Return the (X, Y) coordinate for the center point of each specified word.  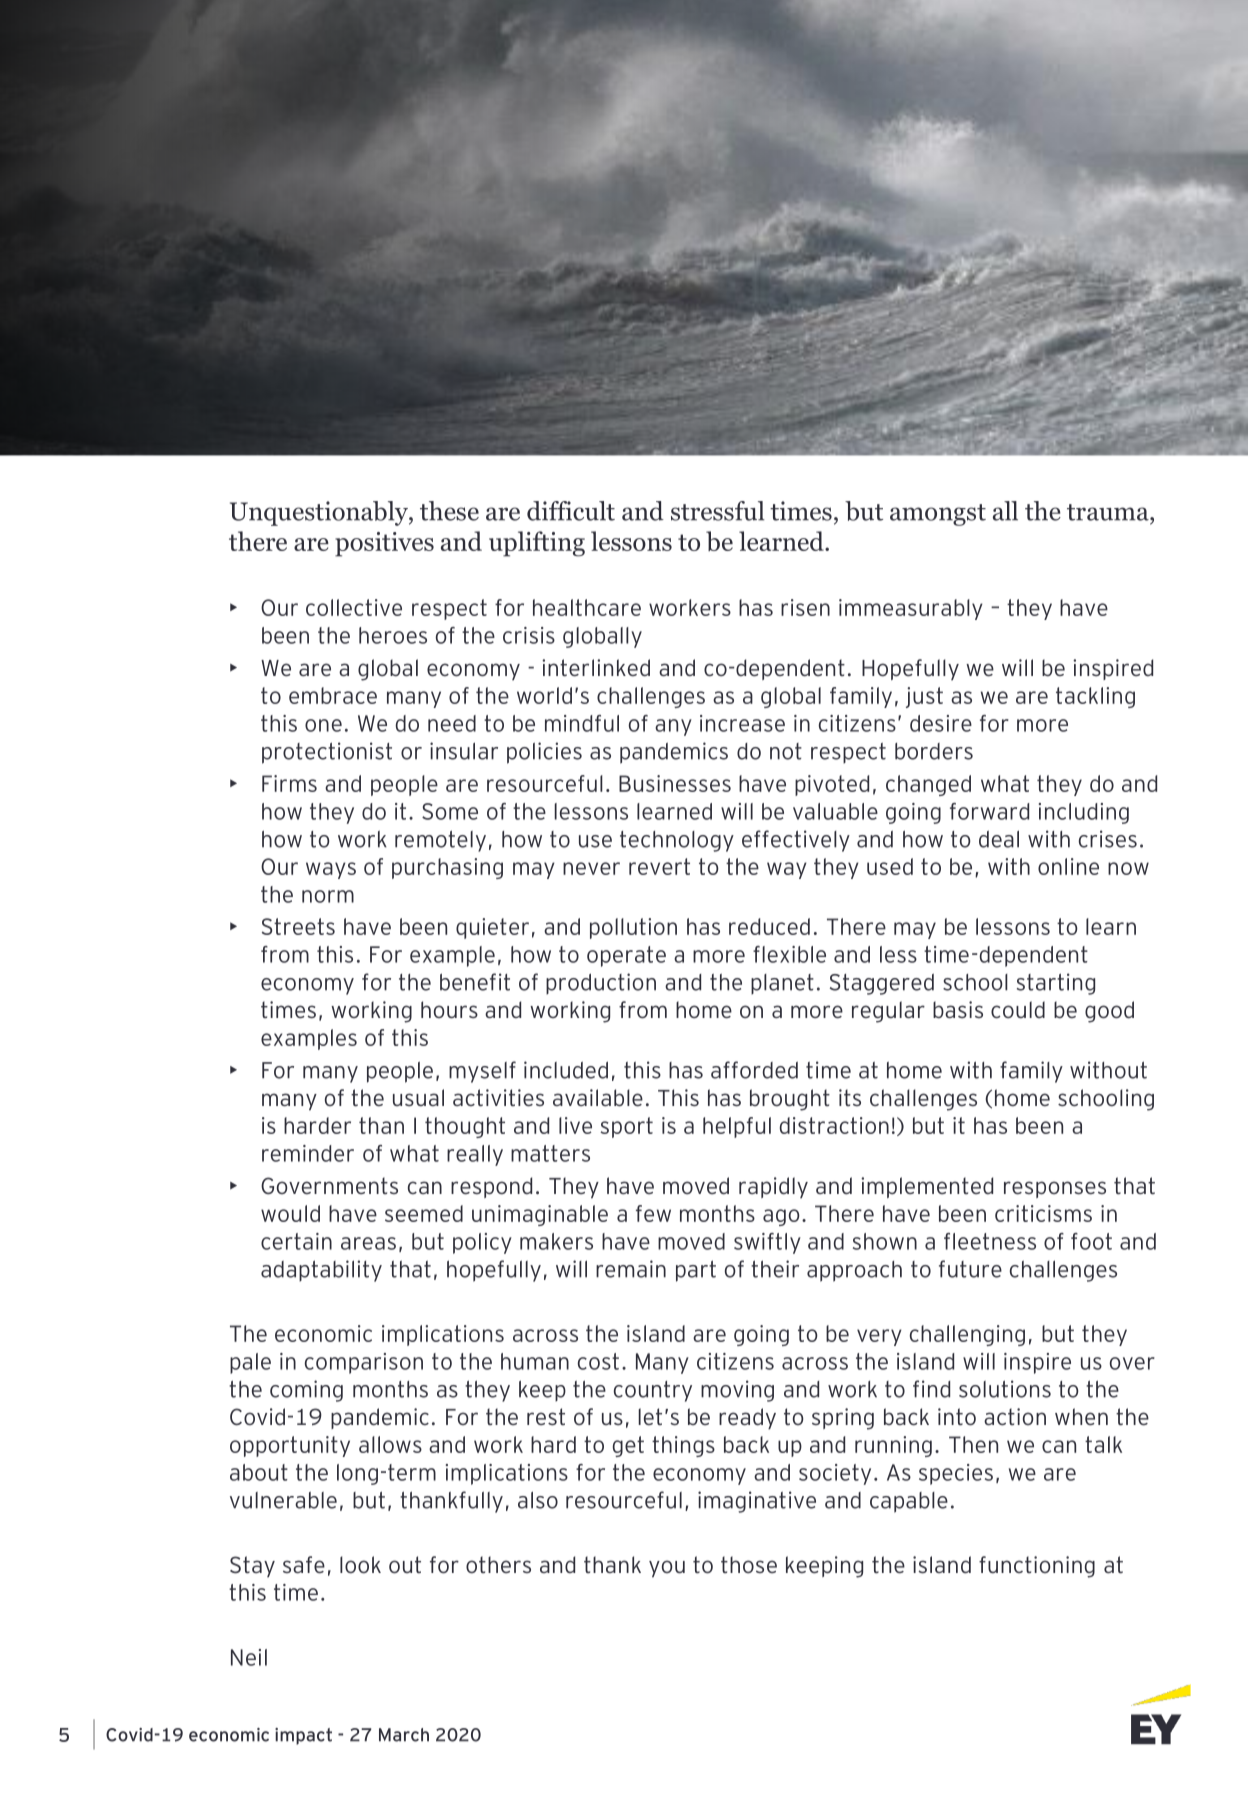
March (404, 1735)
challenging (967, 1335)
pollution (633, 928)
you (667, 1569)
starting (1056, 984)
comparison (364, 1363)
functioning (1037, 1567)
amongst (938, 515)
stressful (718, 511)
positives (384, 544)
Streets (298, 926)
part (696, 1271)
